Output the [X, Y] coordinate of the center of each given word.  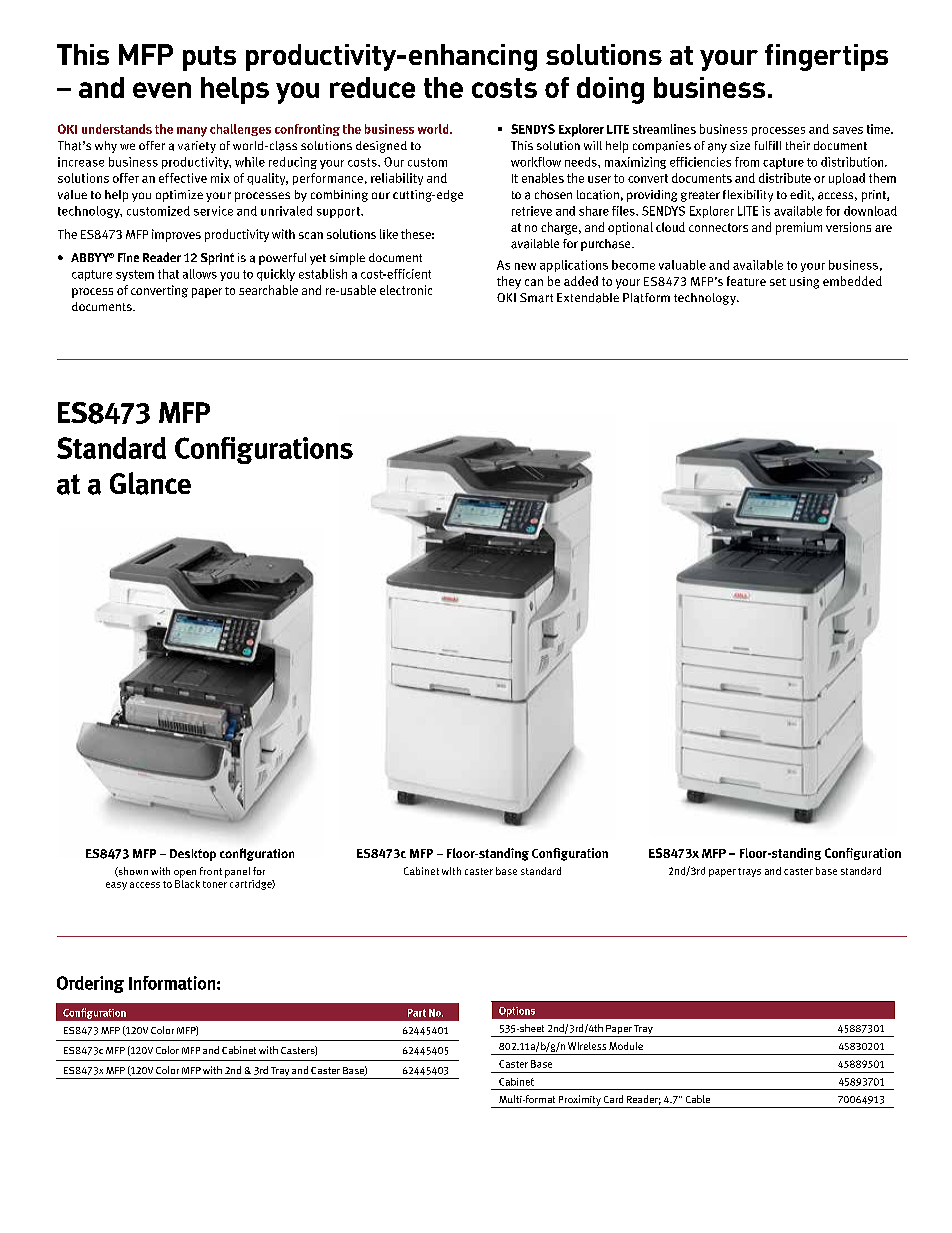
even [162, 90]
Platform [646, 298]
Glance [150, 483]
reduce [372, 87]
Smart [536, 298]
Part [417, 1013]
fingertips [826, 57]
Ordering [90, 984]
